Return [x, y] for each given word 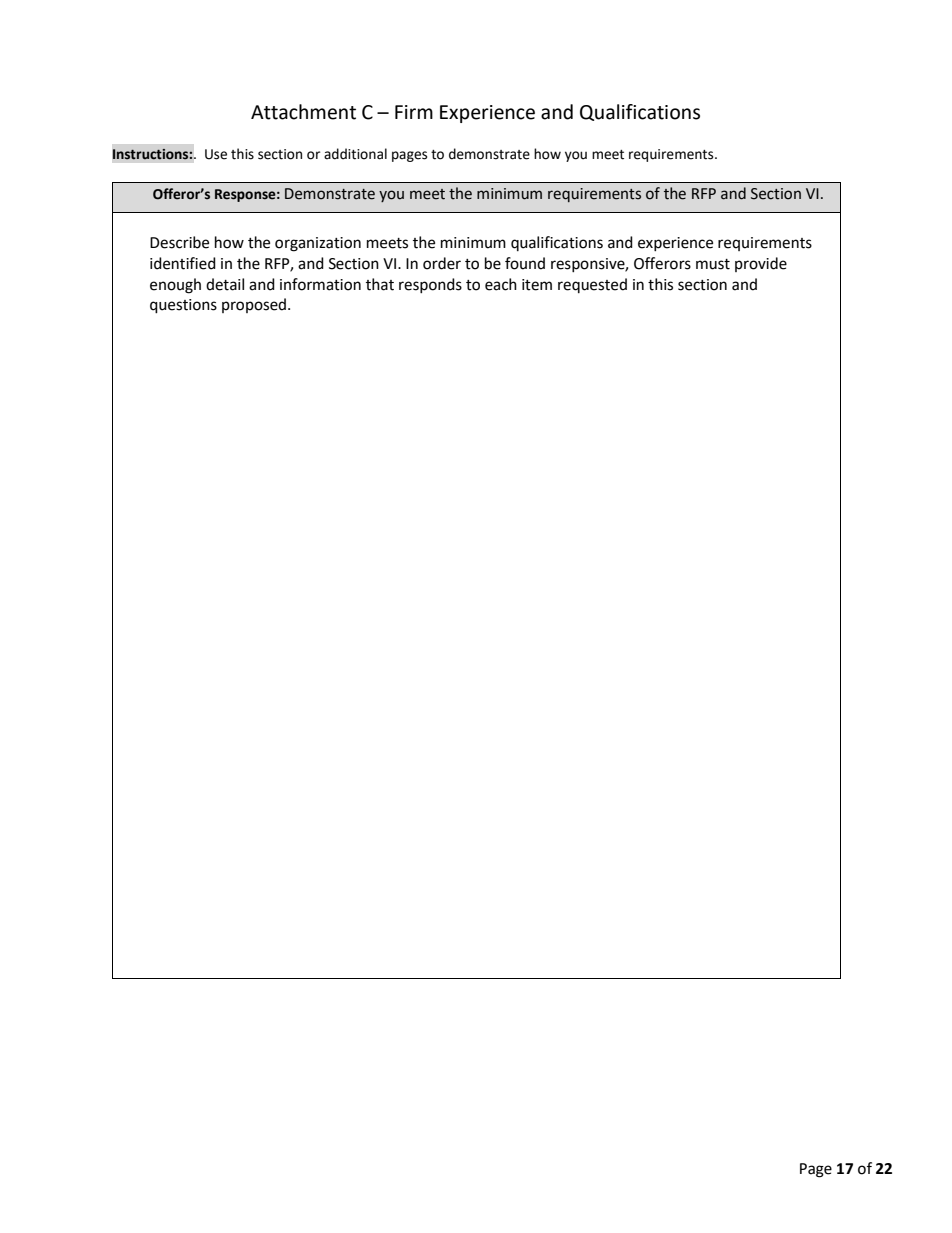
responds [430, 285]
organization [318, 244]
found [525, 263]
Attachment [303, 112]
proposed [255, 305]
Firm [414, 112]
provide [761, 264]
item [537, 285]
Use [216, 154]
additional [355, 154]
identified [183, 263]
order [442, 263]
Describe [179, 242]
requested [592, 285]
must [713, 264]
